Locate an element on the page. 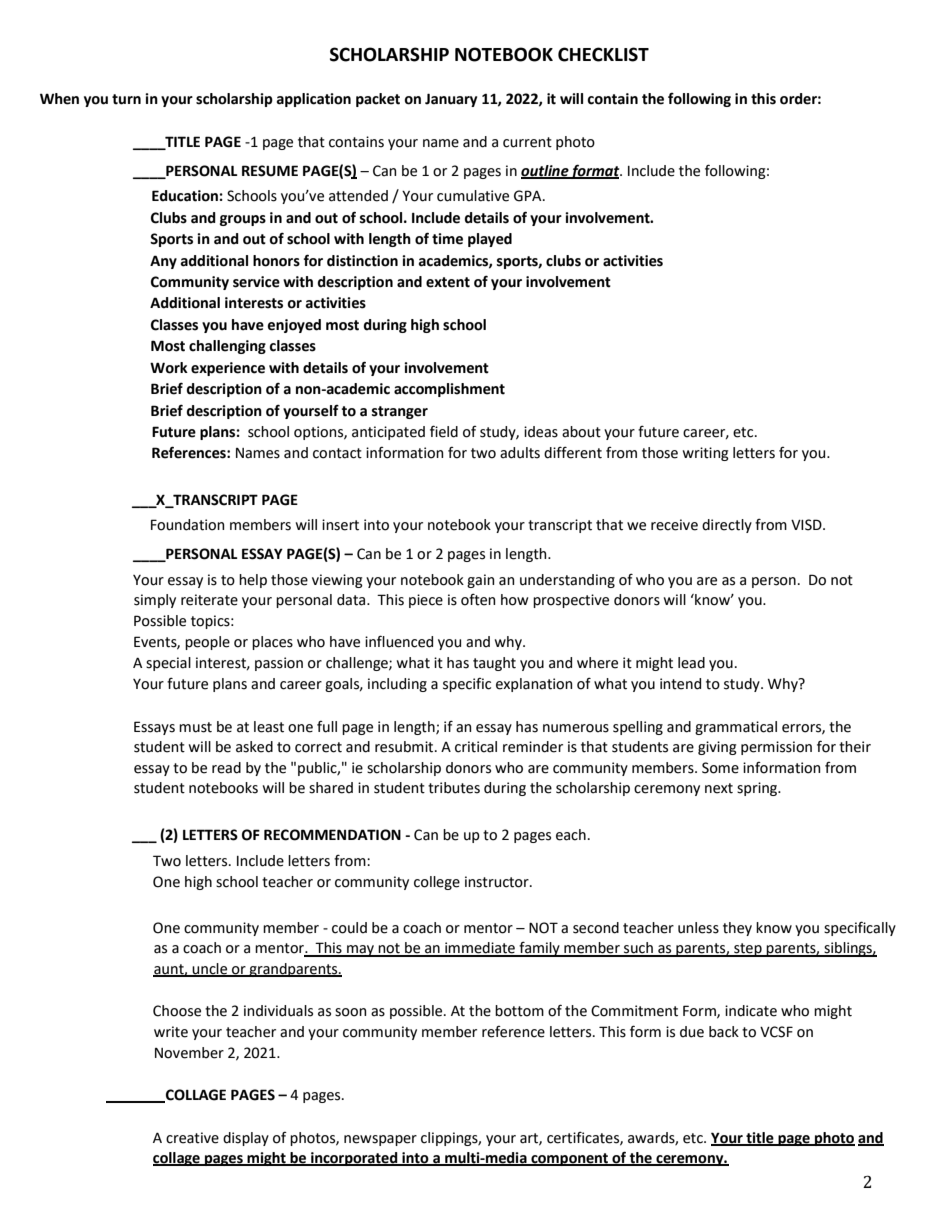 This page has width=952, height=1232. turn is located at coordinates (126, 99).
